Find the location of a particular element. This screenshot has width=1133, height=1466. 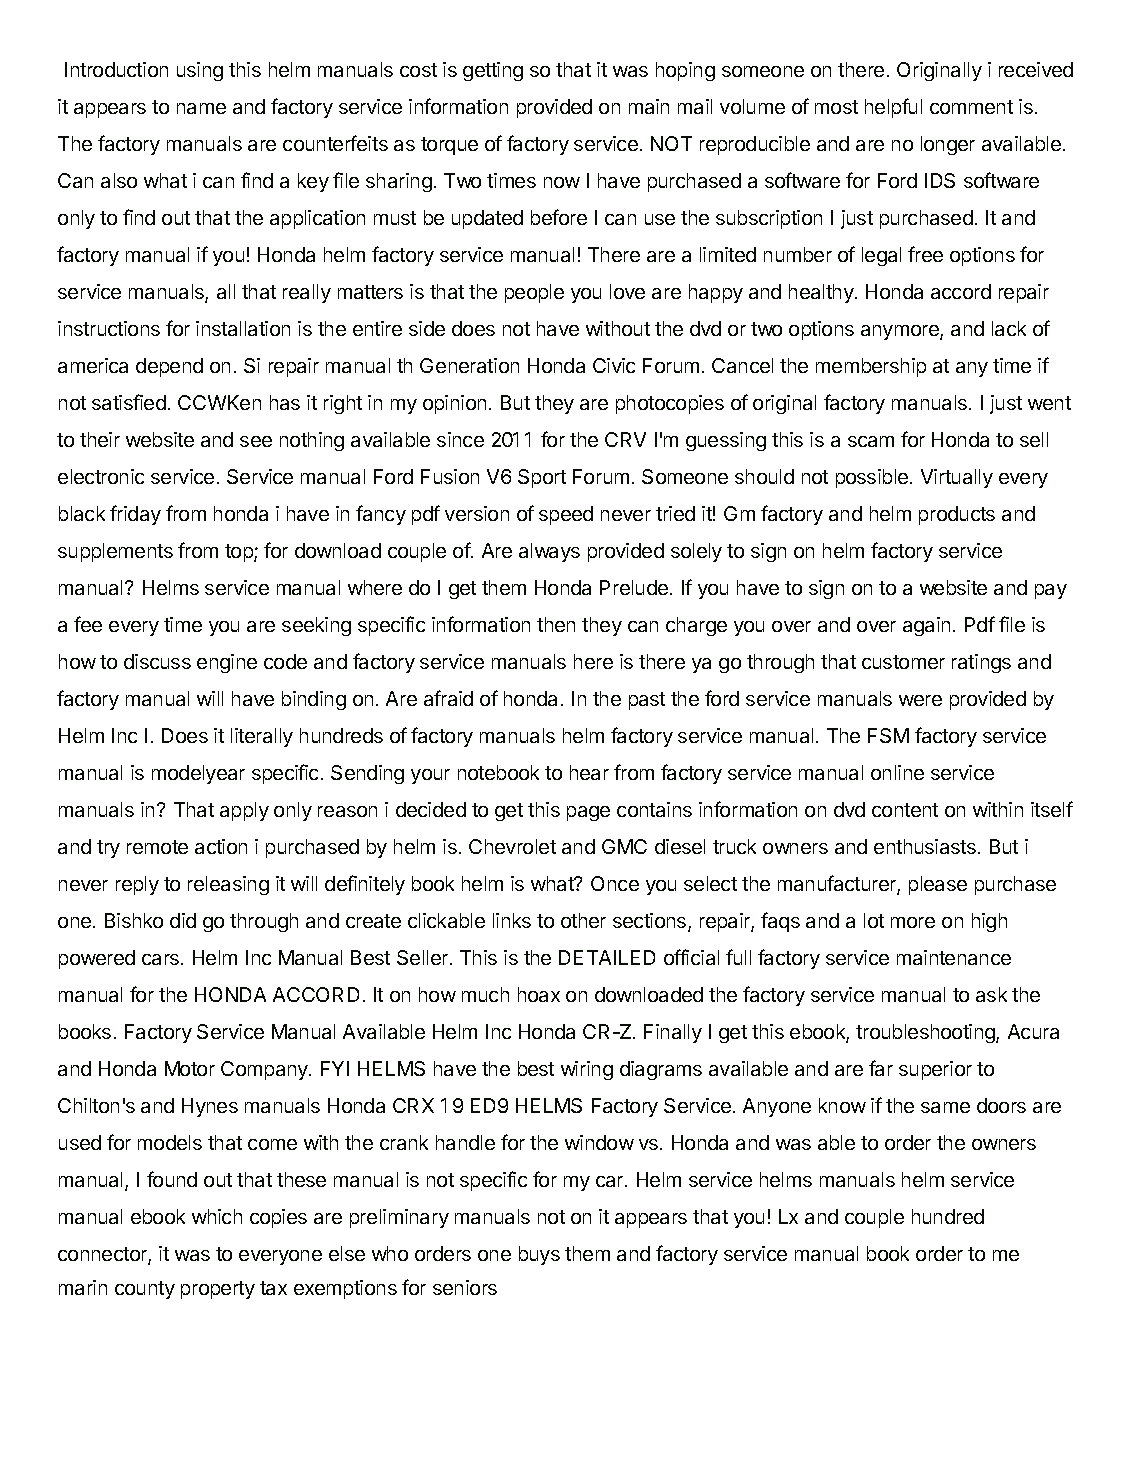

getting is located at coordinates (493, 71).
